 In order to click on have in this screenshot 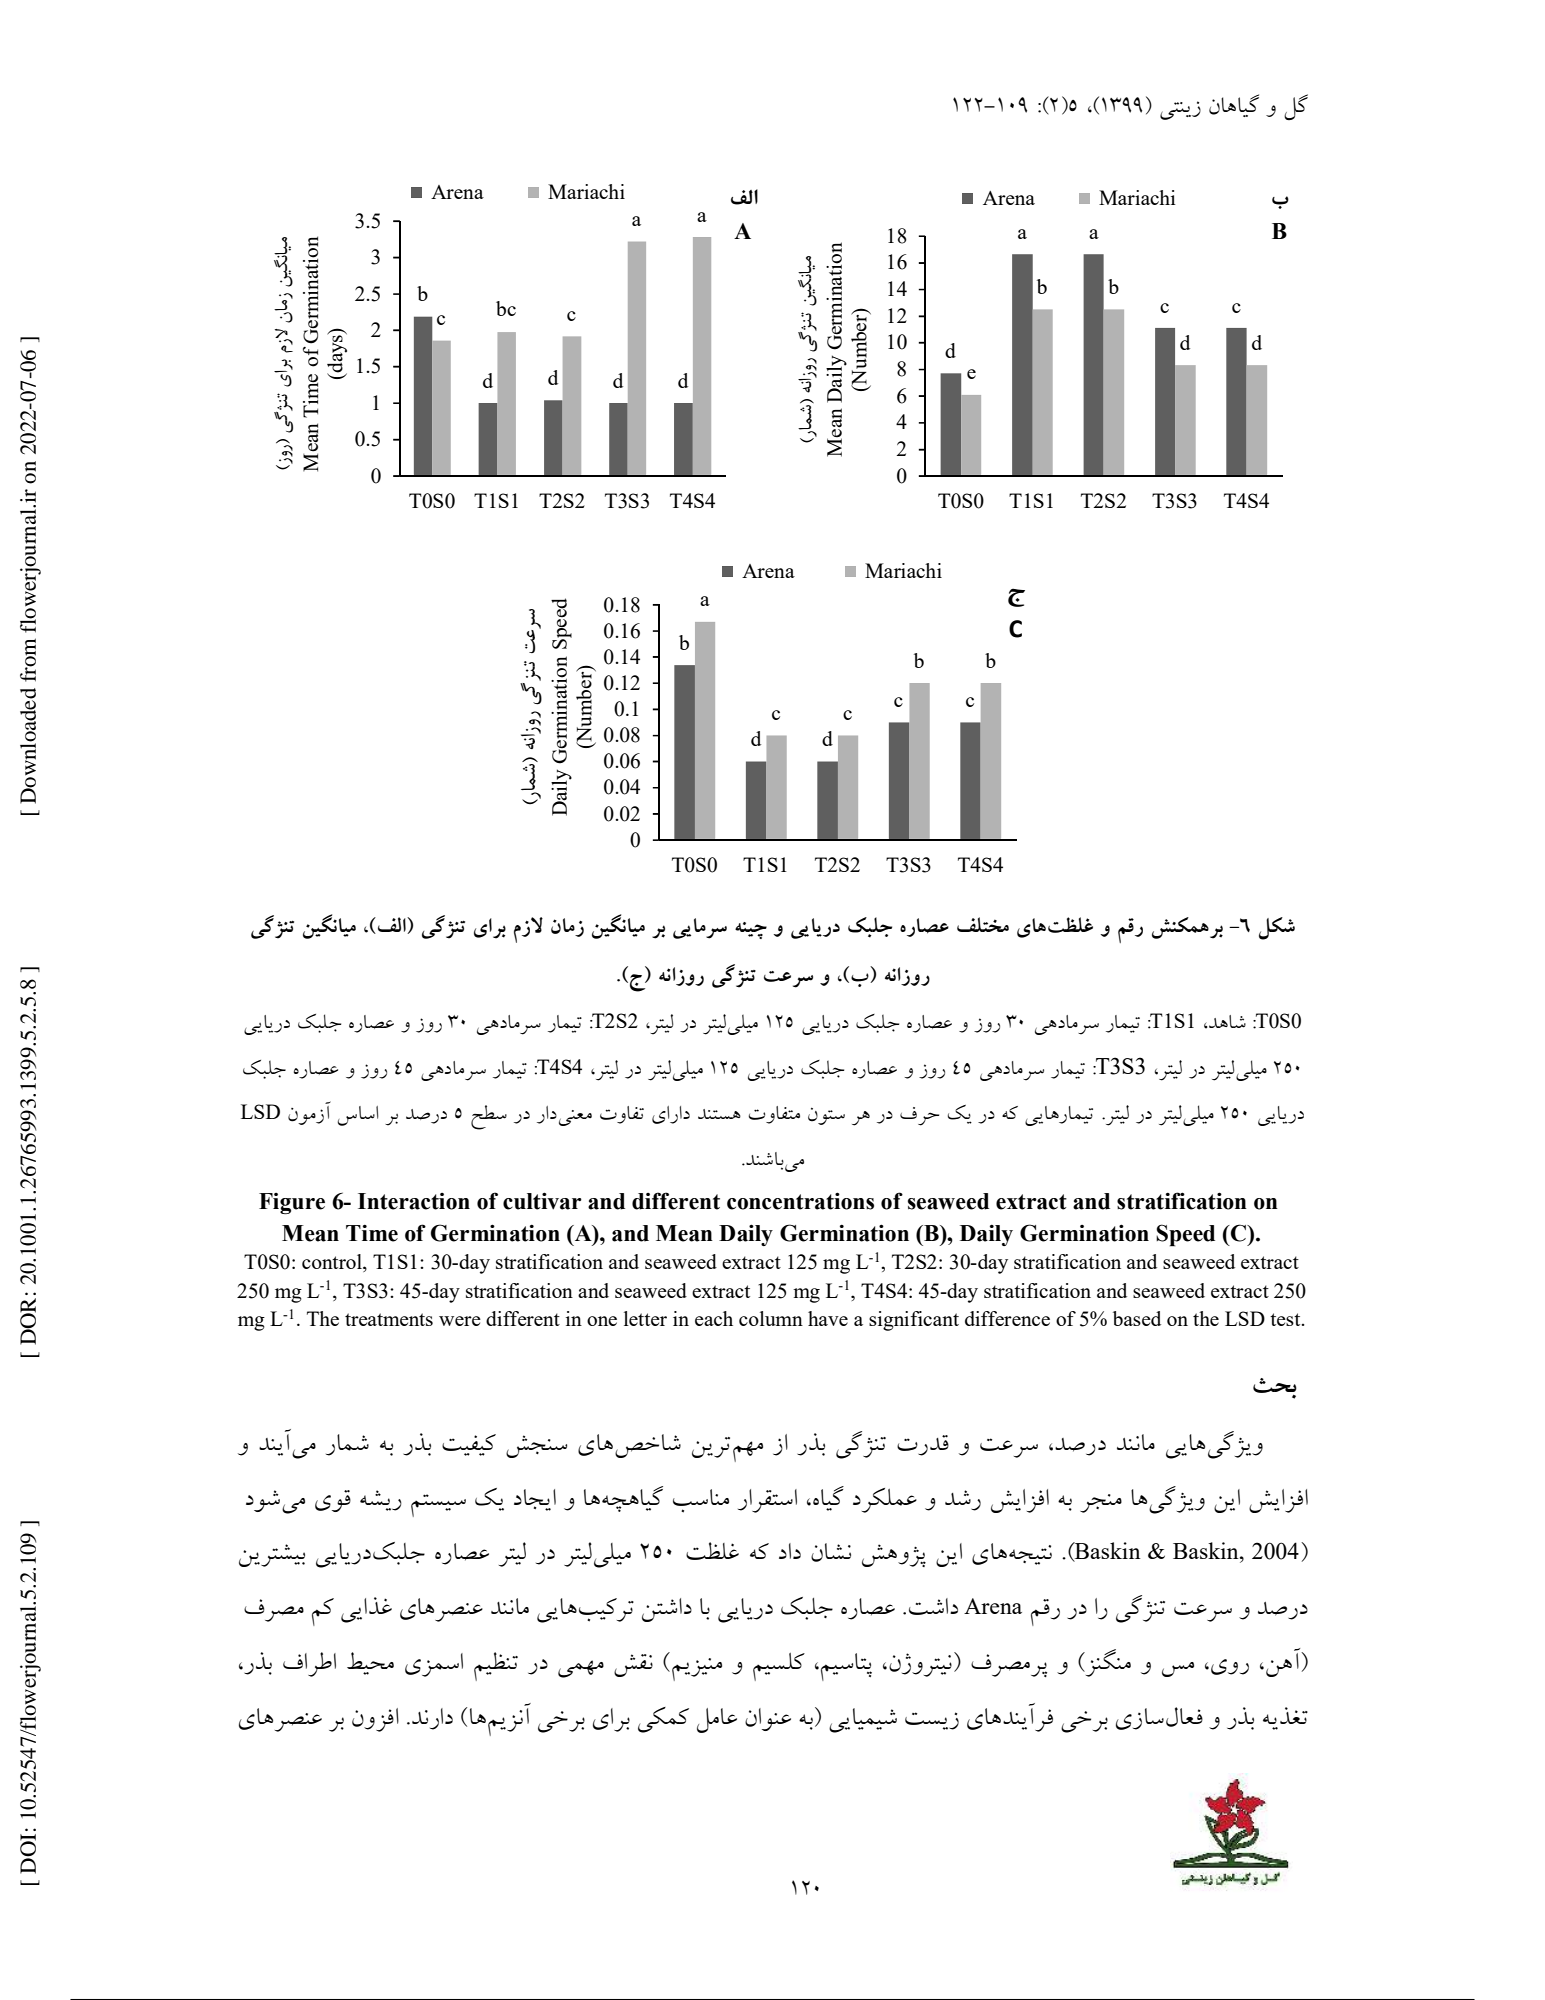, I will do `click(828, 1318)`.
